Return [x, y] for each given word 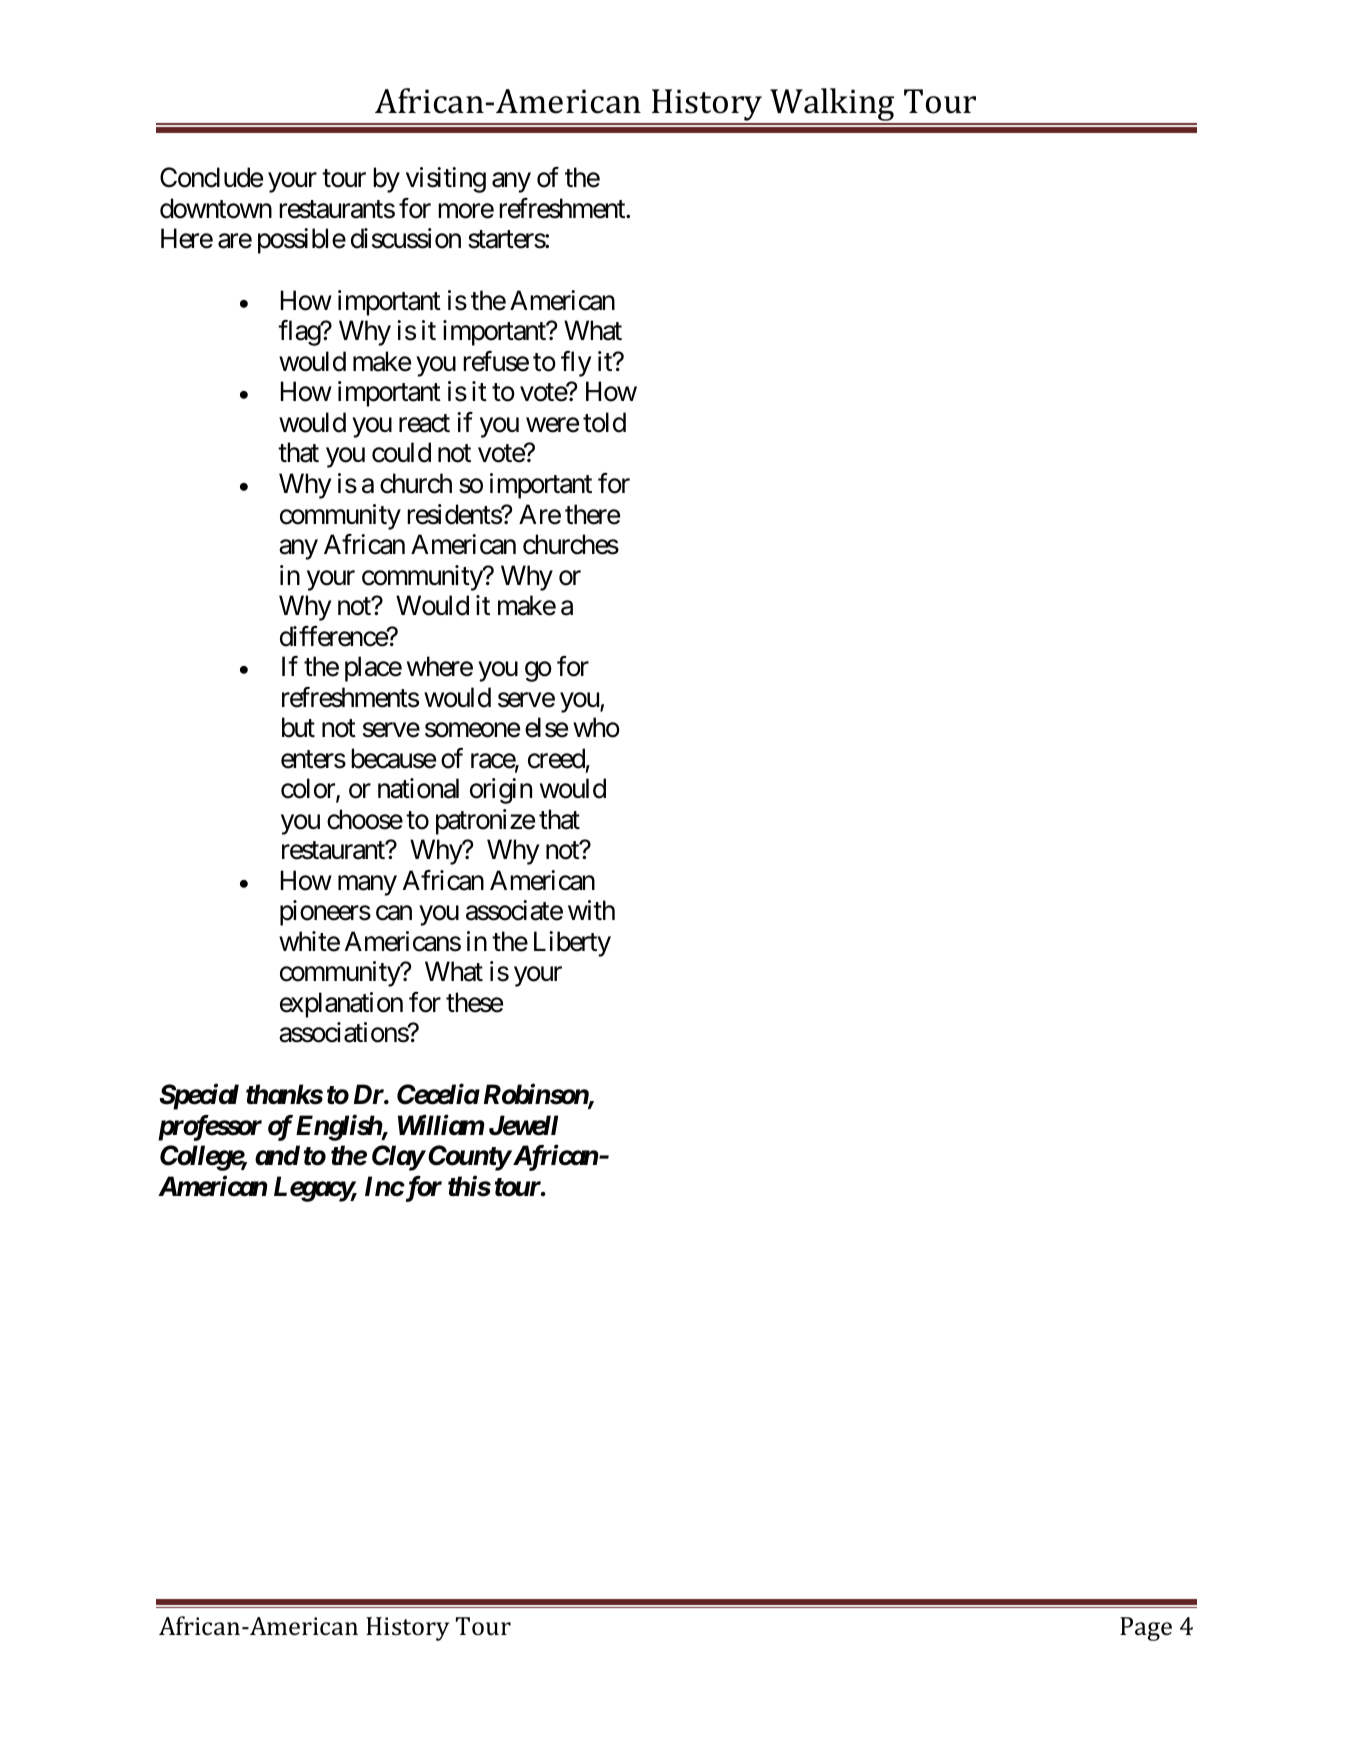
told [604, 422]
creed [556, 758]
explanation [341, 1005]
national [418, 788]
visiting [446, 180]
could [401, 452]
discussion [406, 238]
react [424, 424]
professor [210, 1128]
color [309, 789]
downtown [216, 208]
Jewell [523, 1125]
